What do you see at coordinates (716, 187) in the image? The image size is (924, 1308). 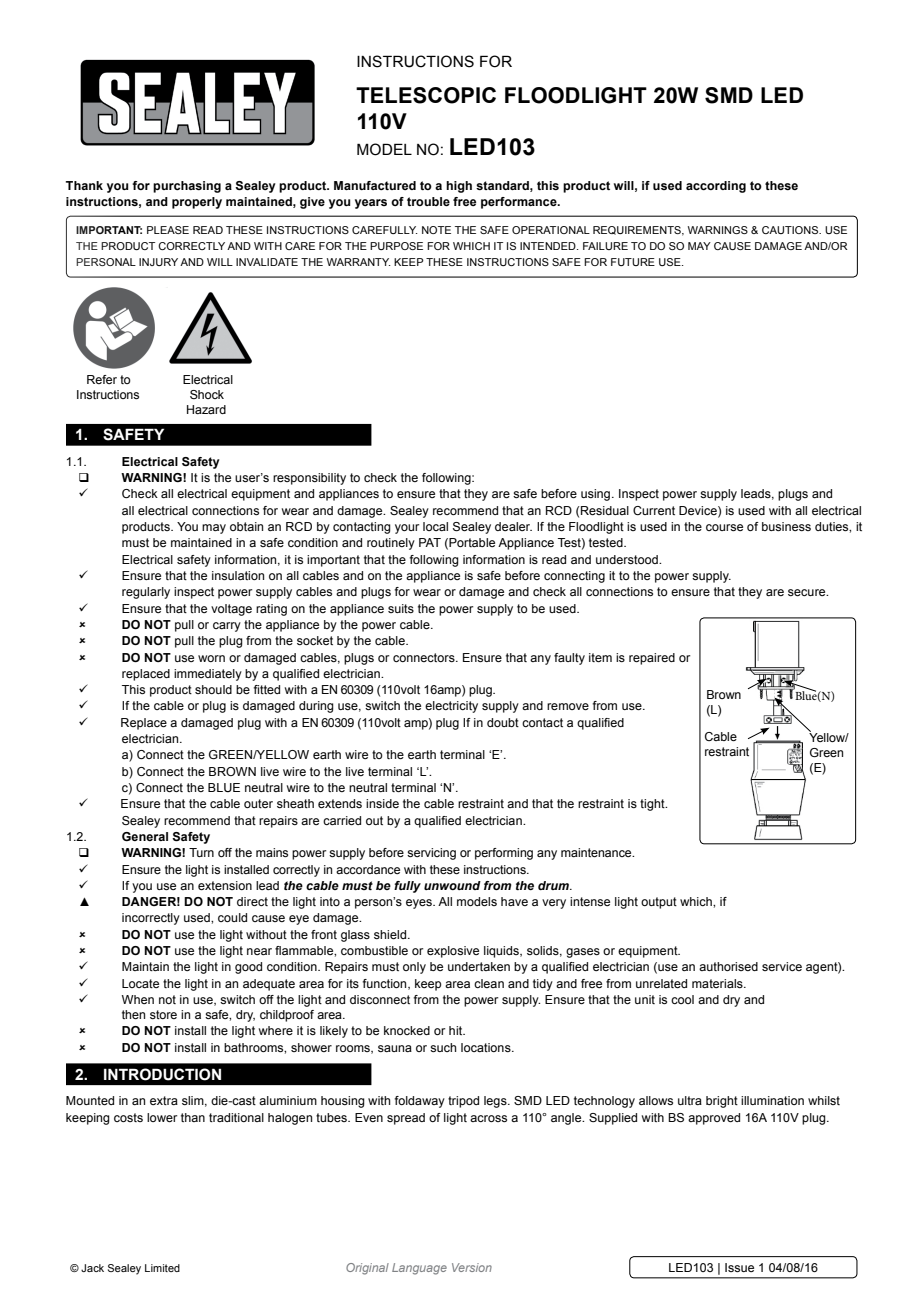 I see `according` at bounding box center [716, 187].
